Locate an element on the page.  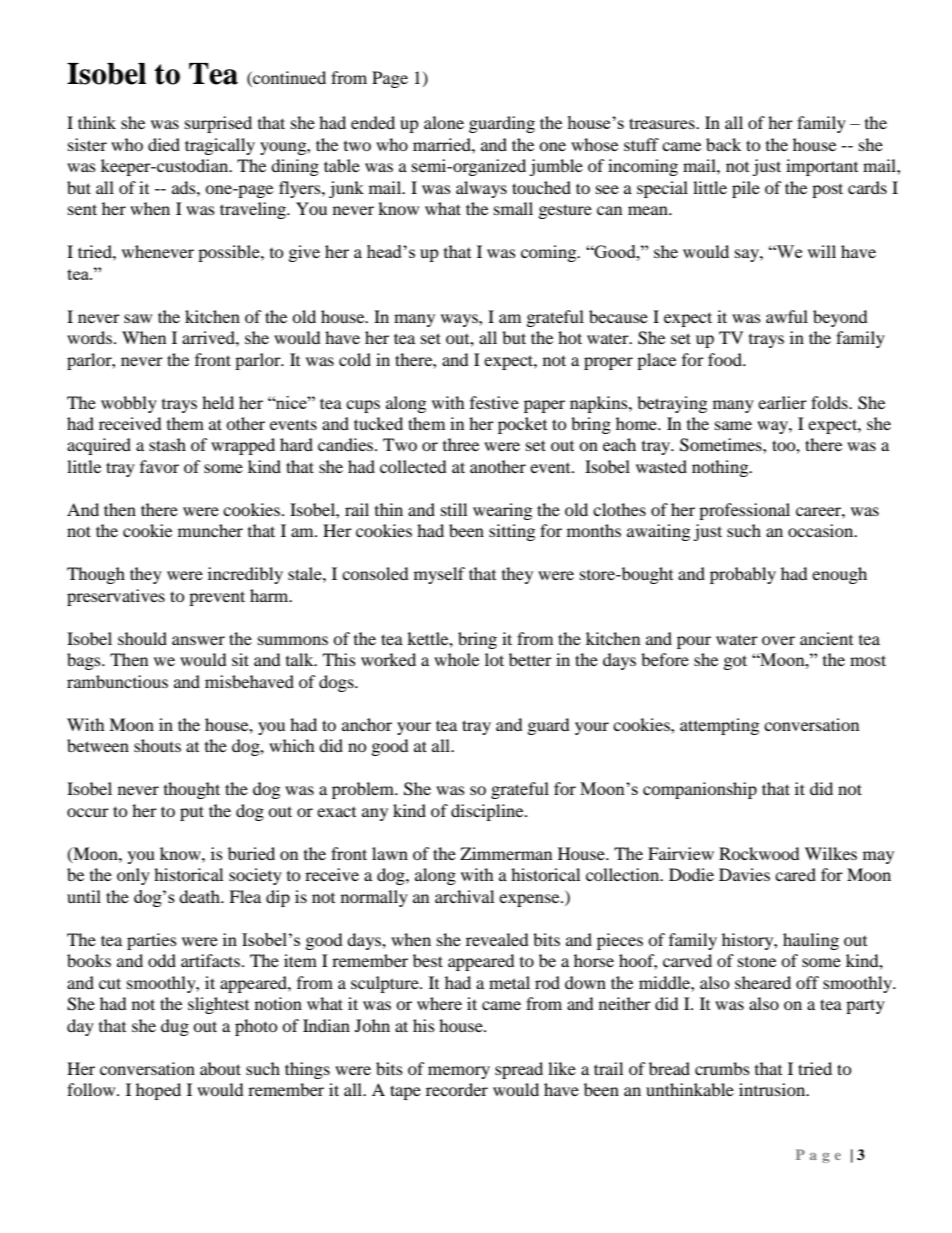
important is located at coordinates (822, 167).
